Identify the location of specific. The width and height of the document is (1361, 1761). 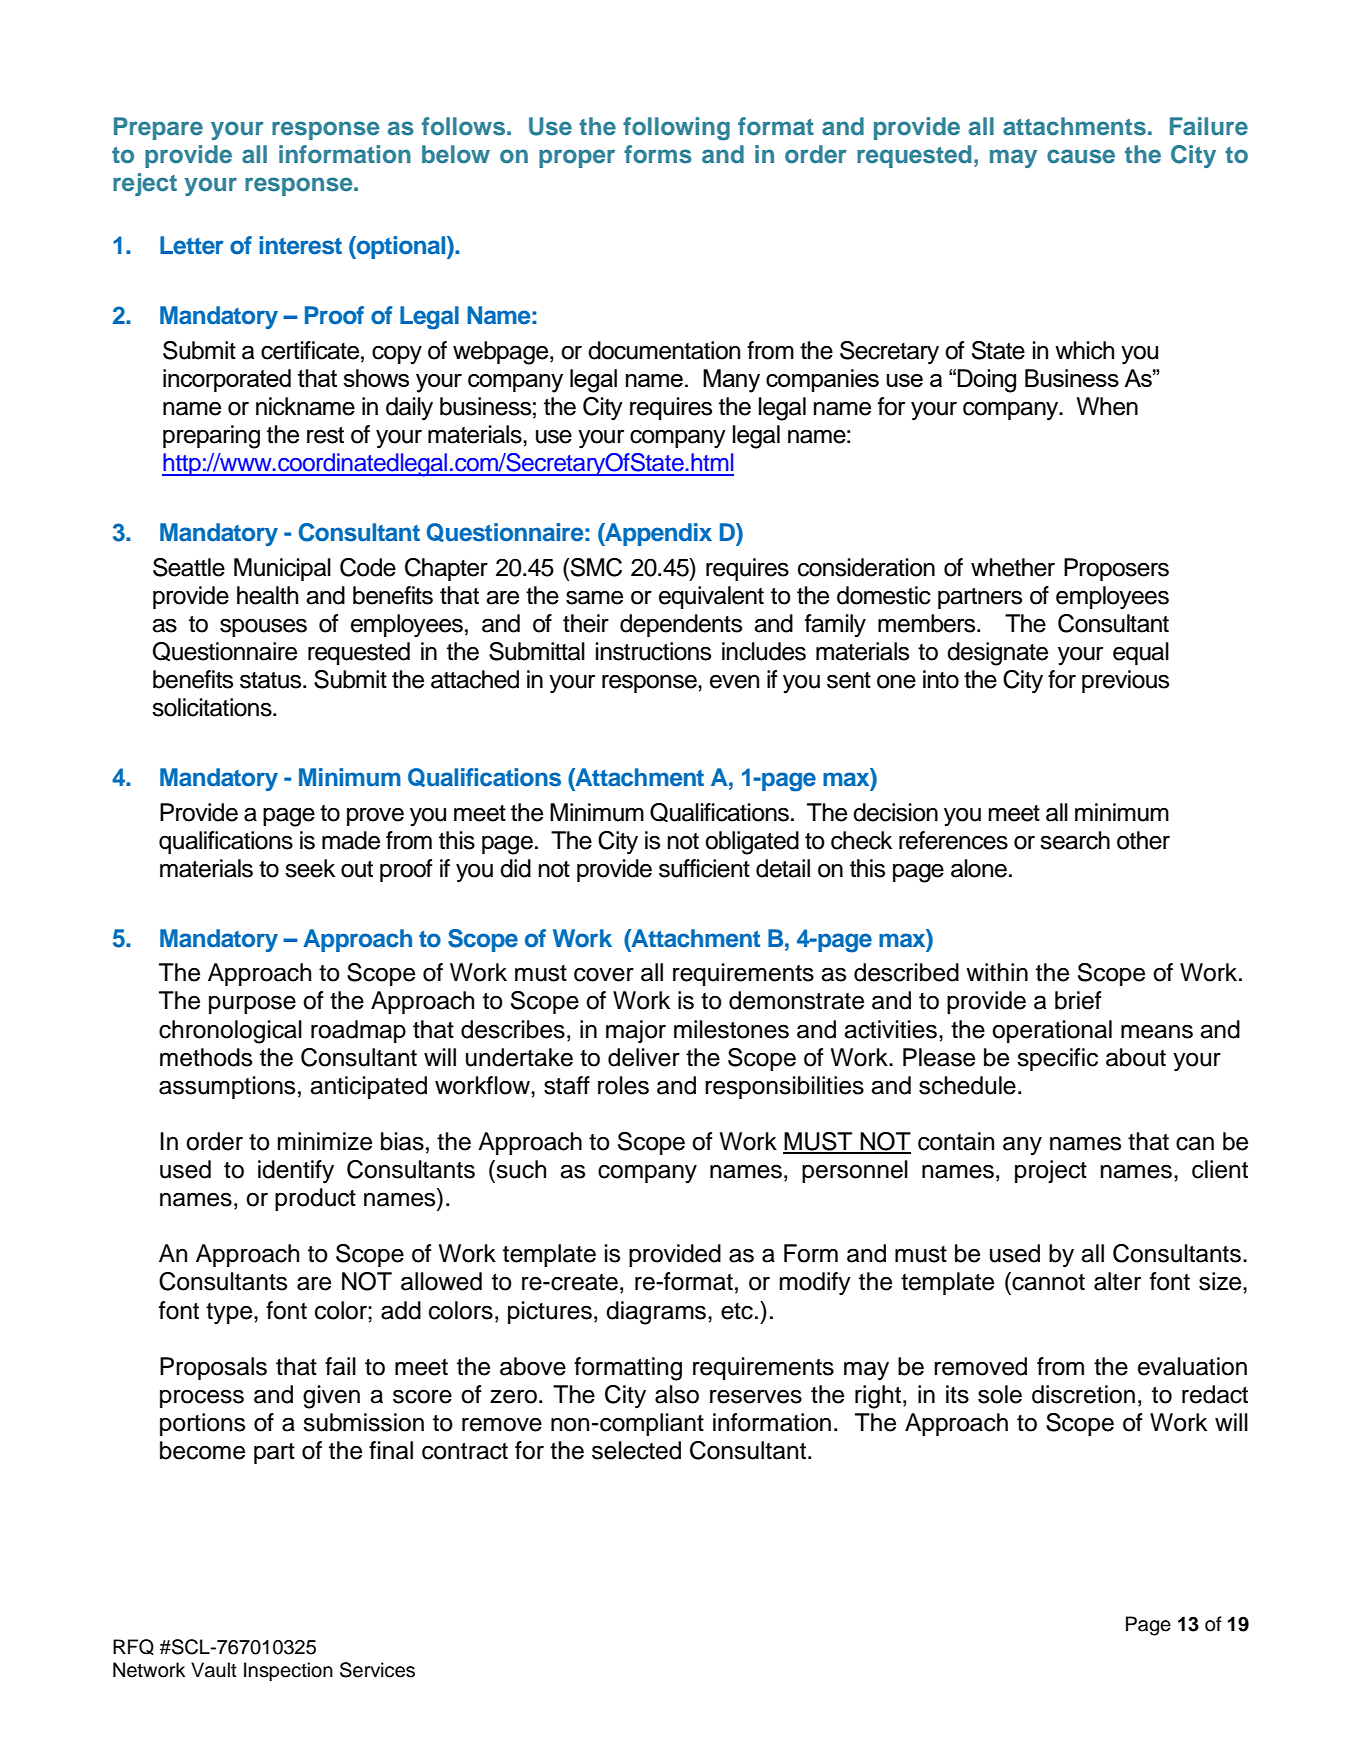
(1057, 1059).
